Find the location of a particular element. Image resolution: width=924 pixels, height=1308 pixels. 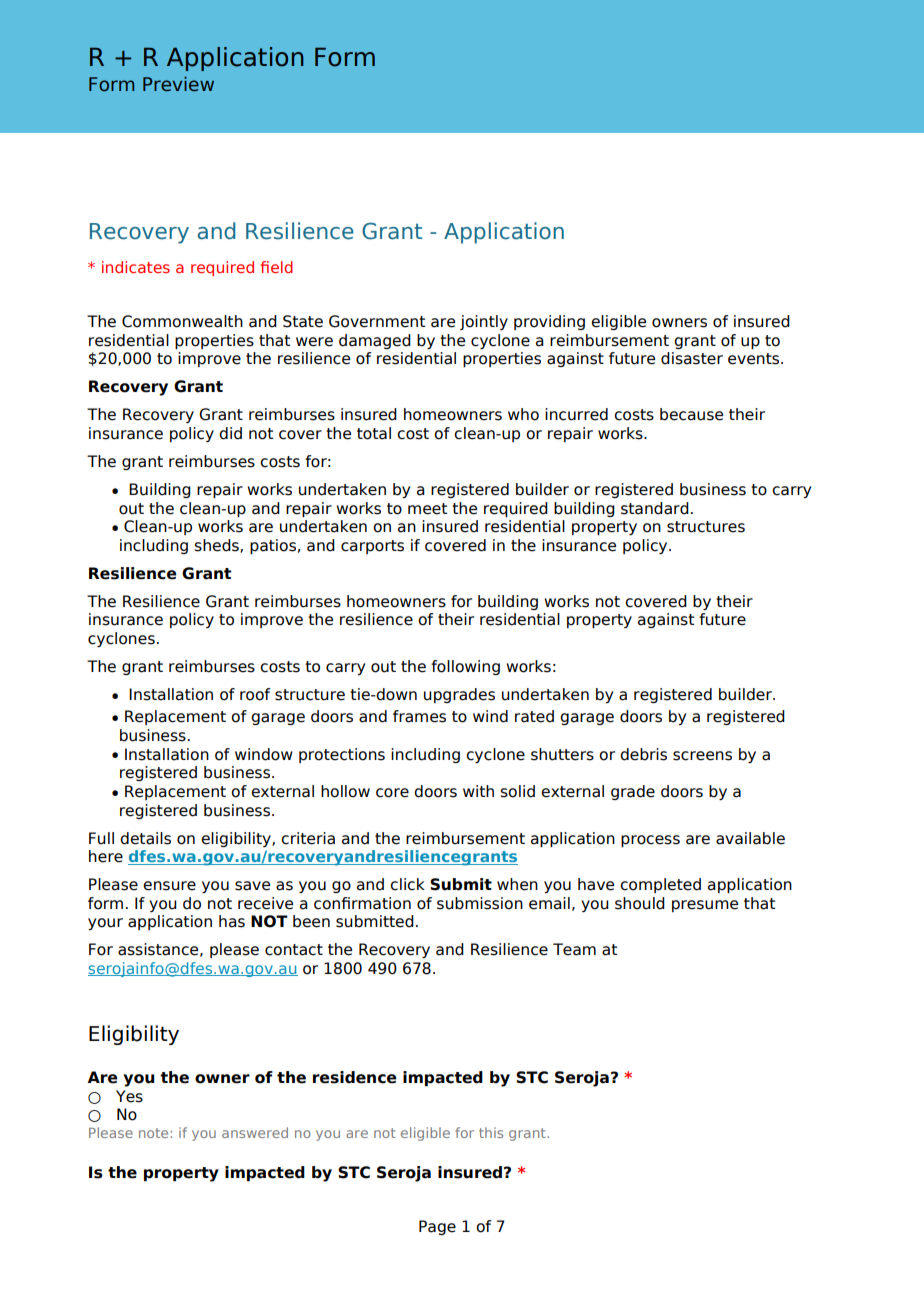

providing is located at coordinates (549, 322).
